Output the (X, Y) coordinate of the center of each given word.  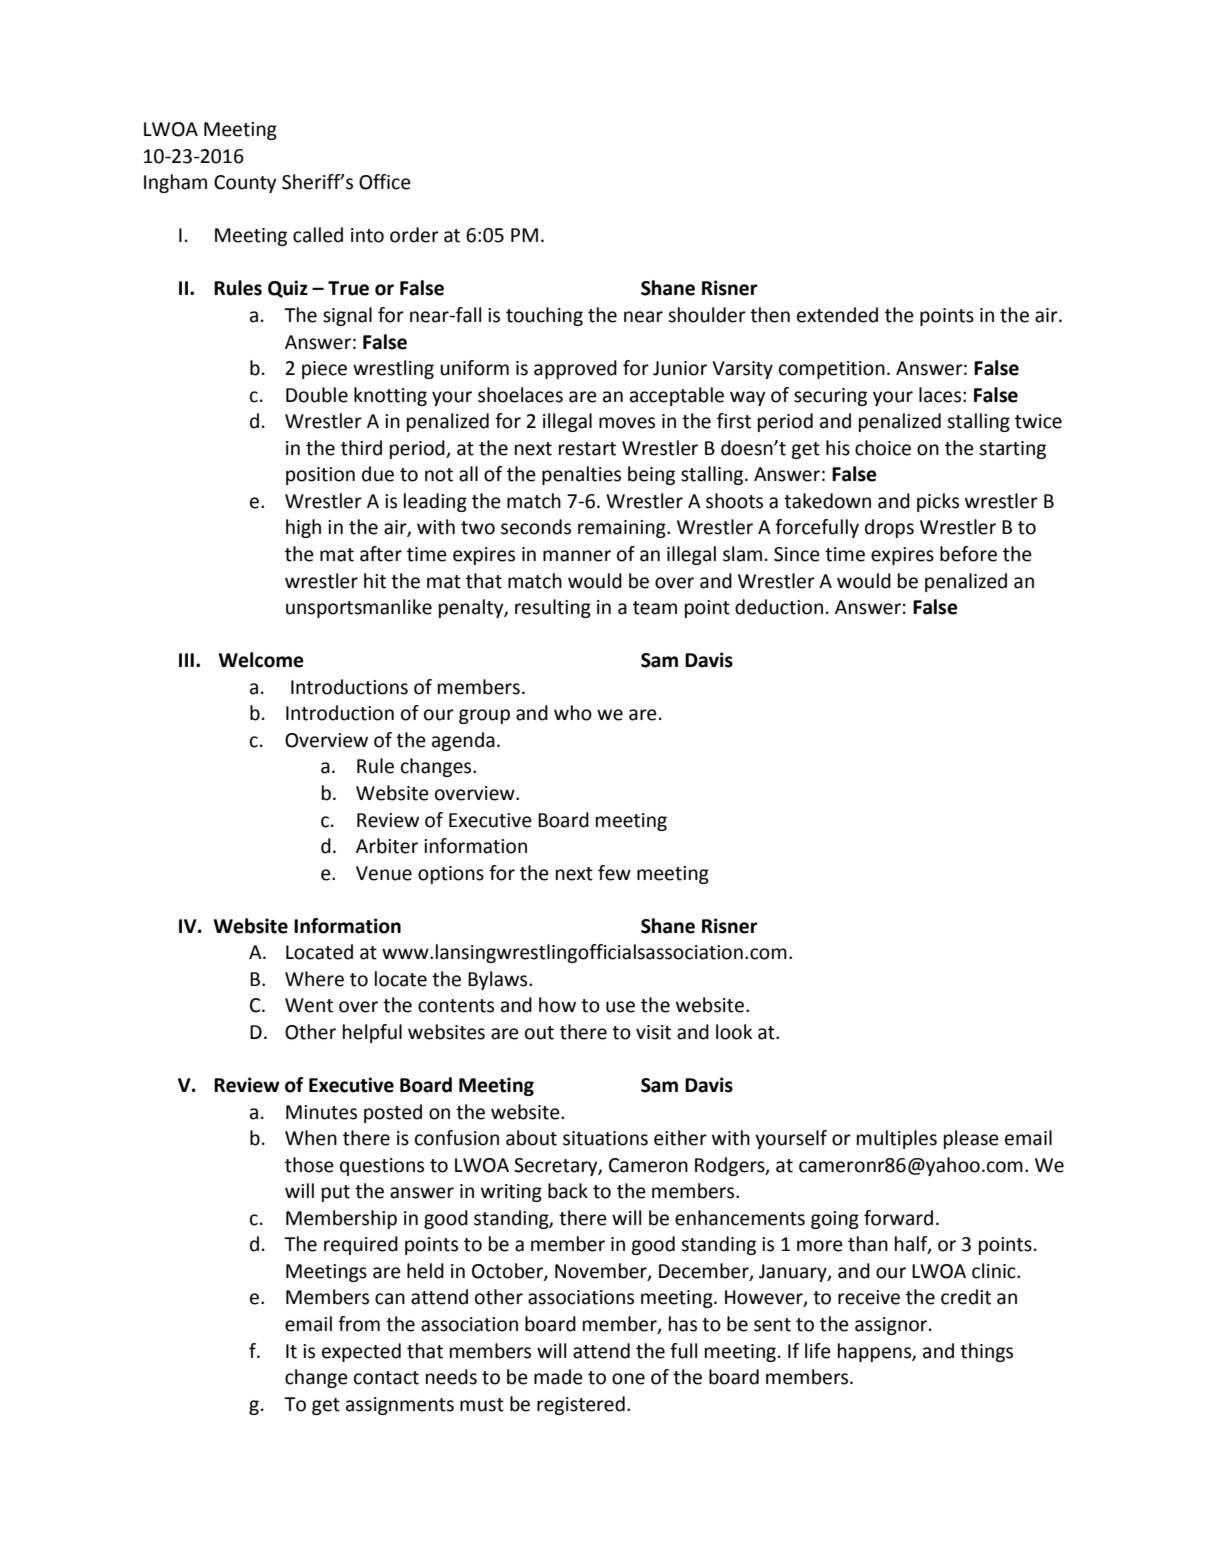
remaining (623, 529)
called (318, 235)
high (303, 528)
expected (361, 1352)
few (614, 873)
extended (837, 315)
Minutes (321, 1112)
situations (605, 1138)
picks (938, 502)
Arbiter (387, 846)
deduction (779, 607)
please (971, 1139)
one (628, 1379)
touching (544, 316)
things (986, 1352)
